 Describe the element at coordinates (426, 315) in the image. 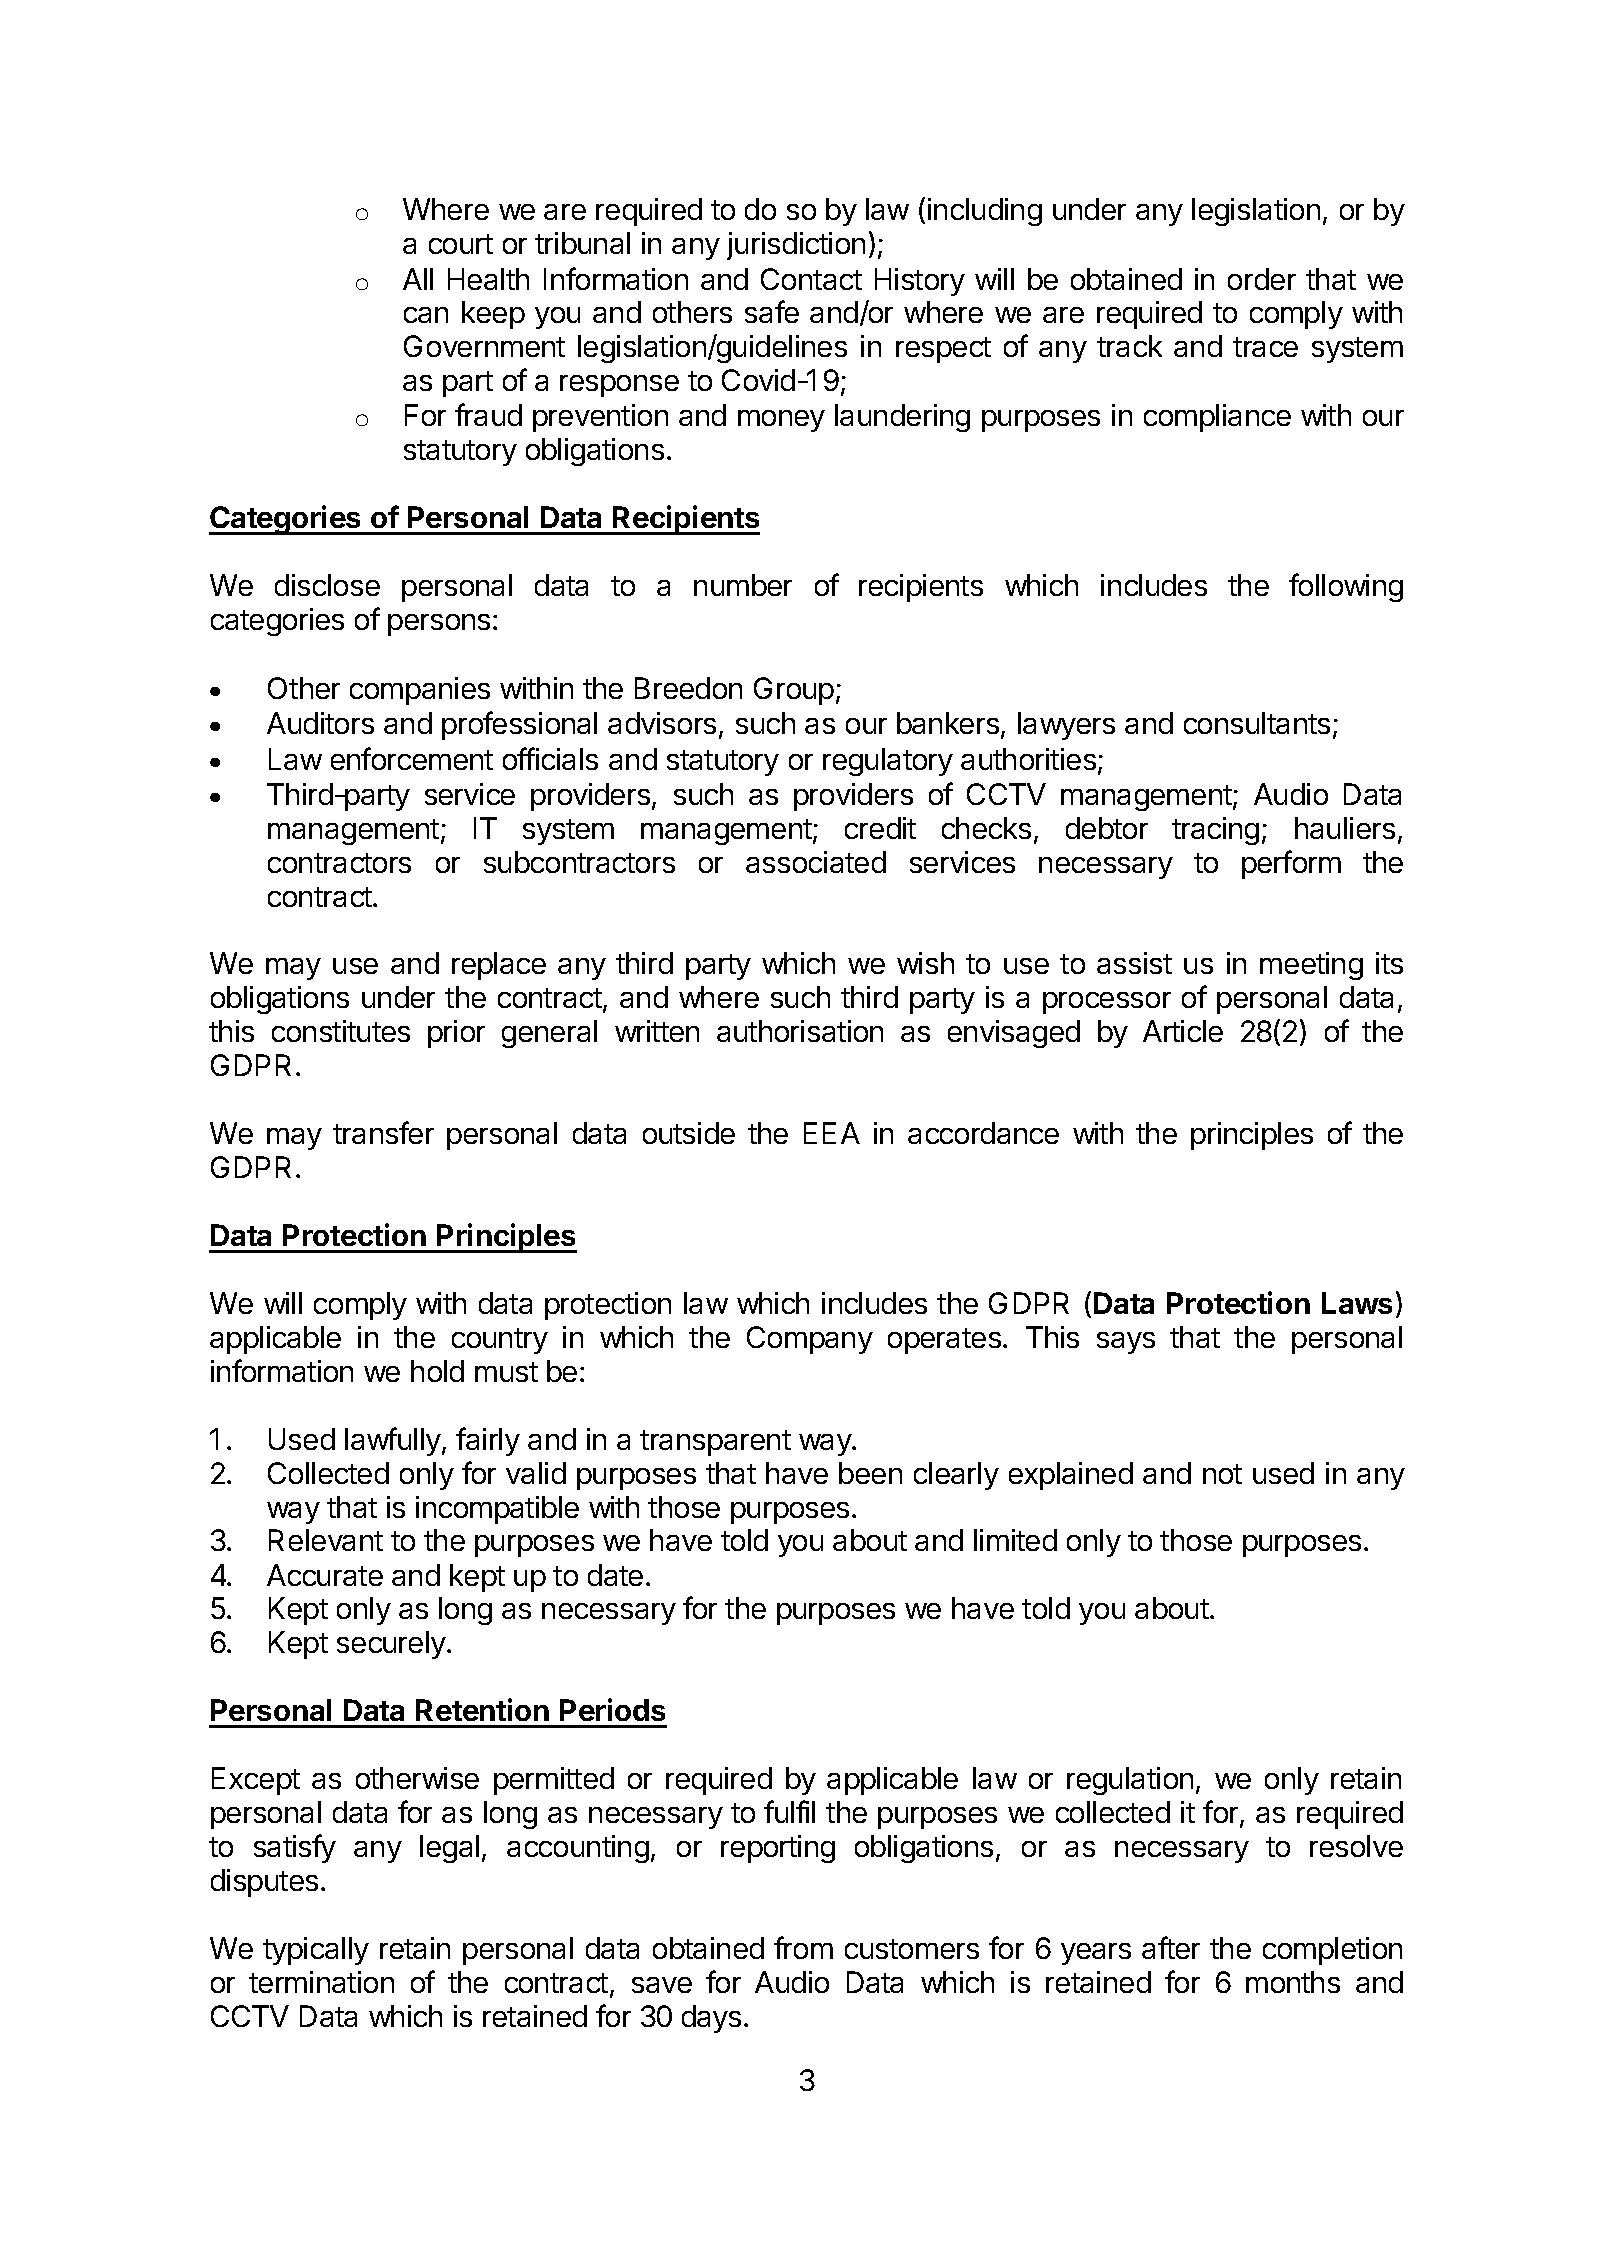

I see `can` at that location.
